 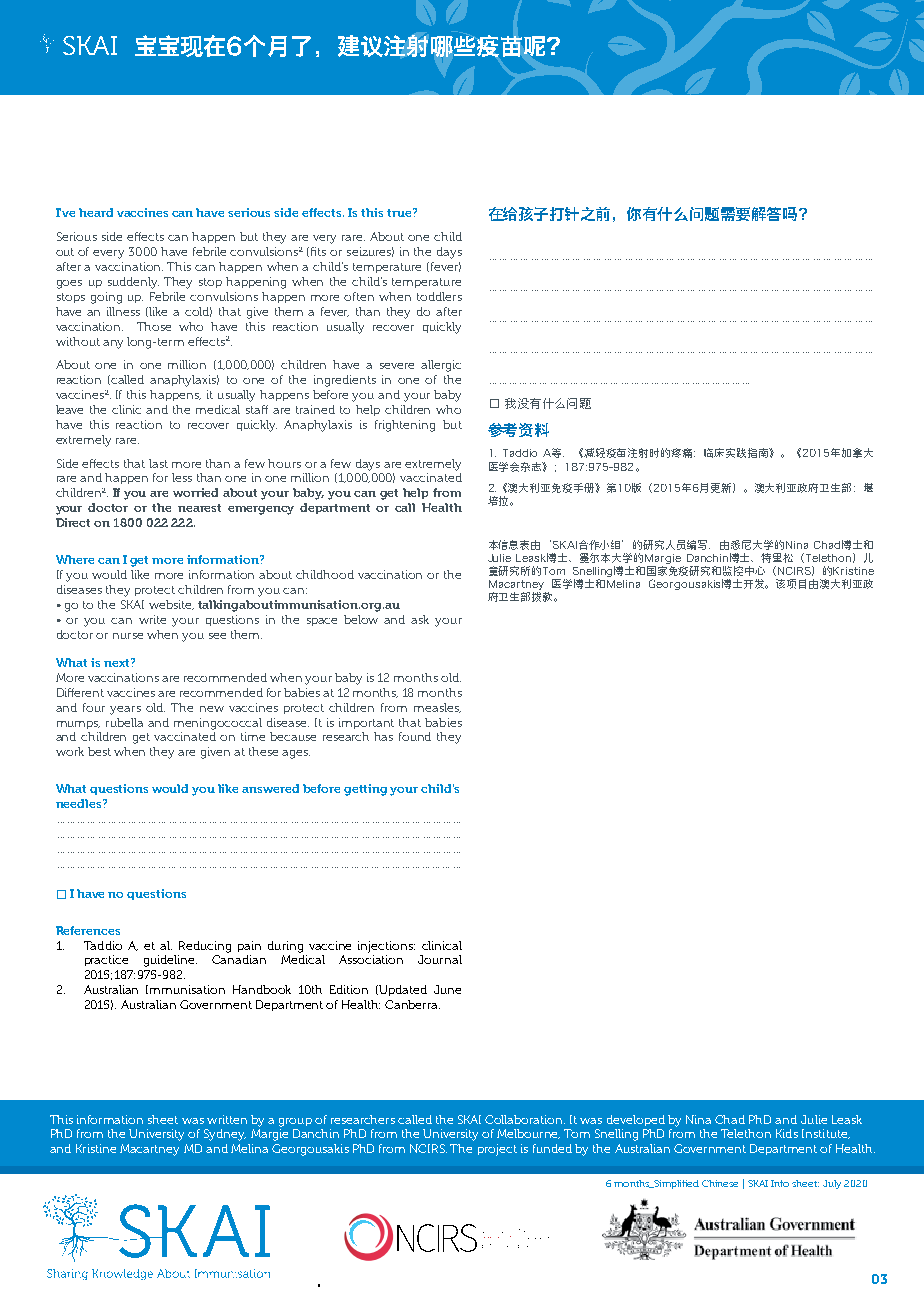 What do you see at coordinates (439, 296) in the screenshot?
I see `toddlers` at bounding box center [439, 296].
